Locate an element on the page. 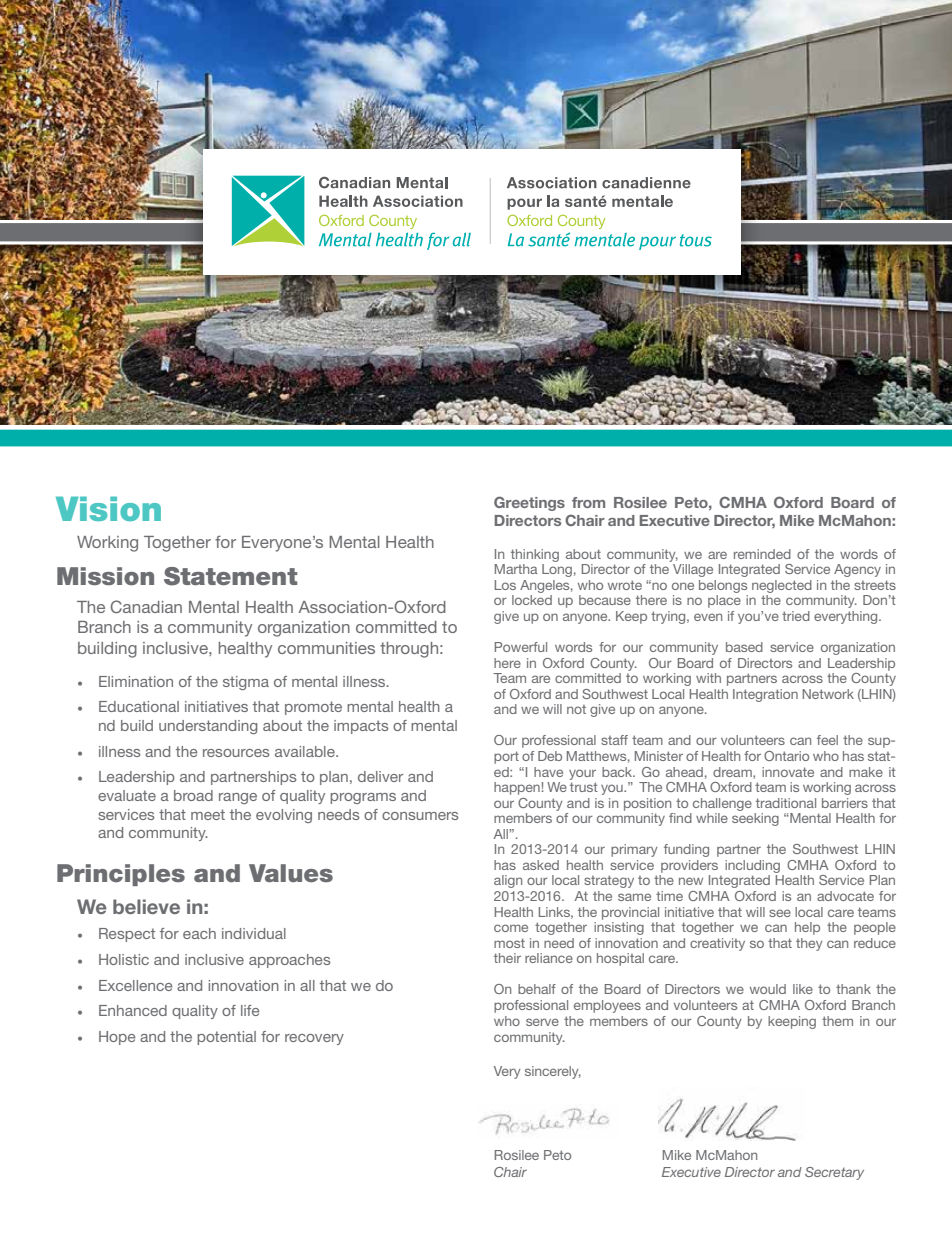 The width and height of the document is (952, 1233). understanding is located at coordinates (208, 727).
